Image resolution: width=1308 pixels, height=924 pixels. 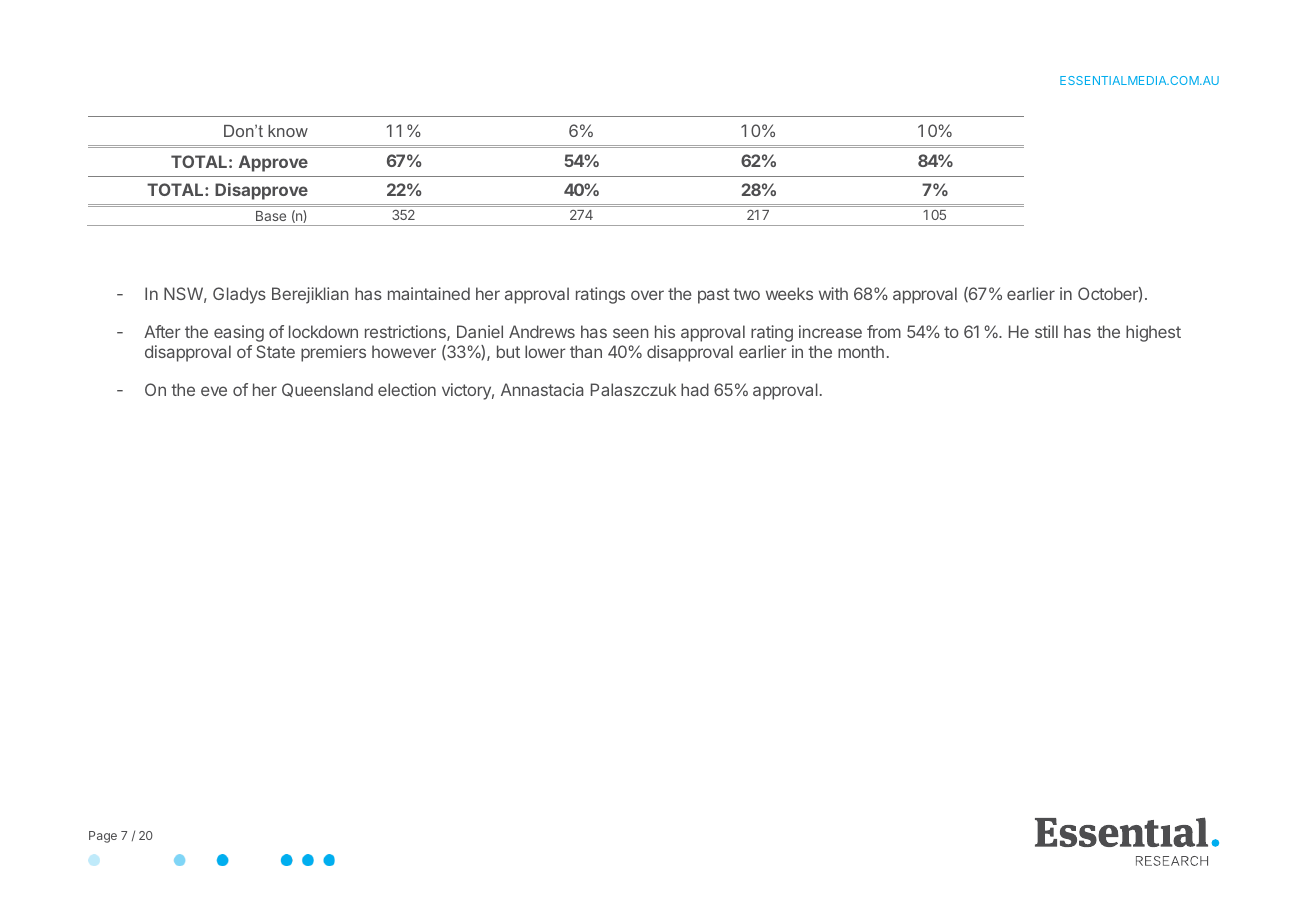 What do you see at coordinates (288, 131) in the screenshot?
I see `know` at bounding box center [288, 131].
